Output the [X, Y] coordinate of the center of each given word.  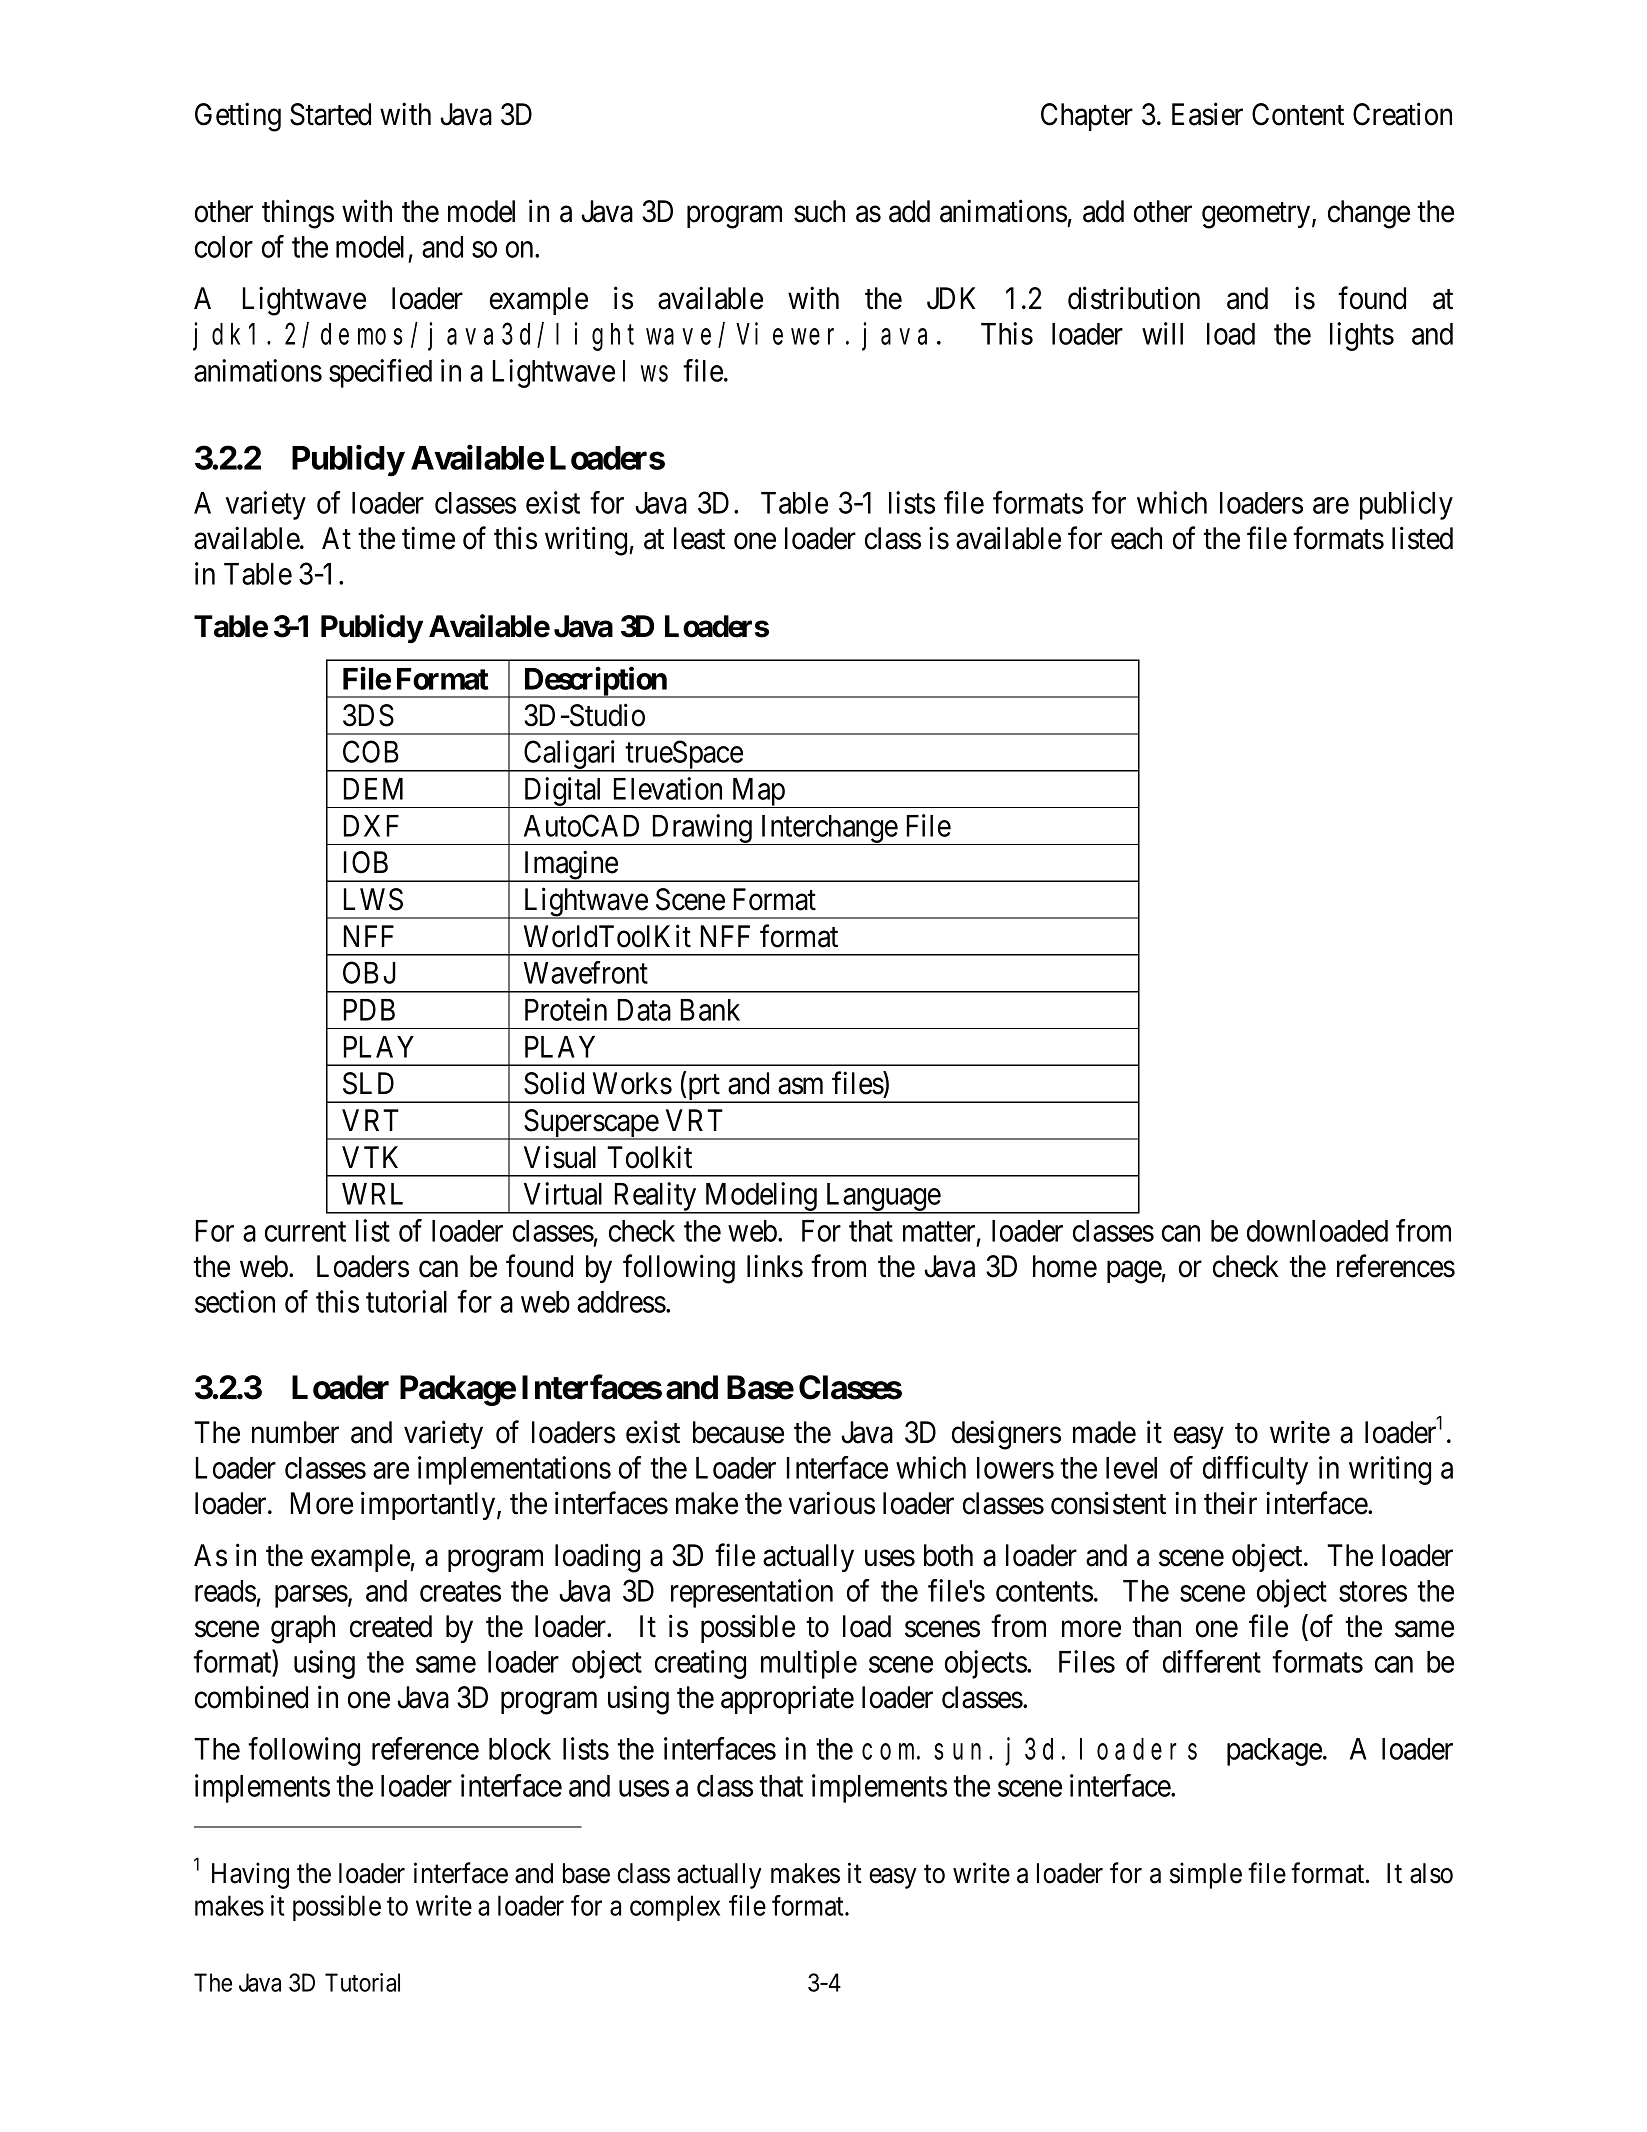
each [1136, 538]
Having [250, 1875]
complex [675, 1908]
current [305, 1232]
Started [330, 114]
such [819, 211]
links [775, 1266]
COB [371, 751]
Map [758, 793]
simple [1206, 1875]
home [1065, 1266]
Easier [1207, 114]
